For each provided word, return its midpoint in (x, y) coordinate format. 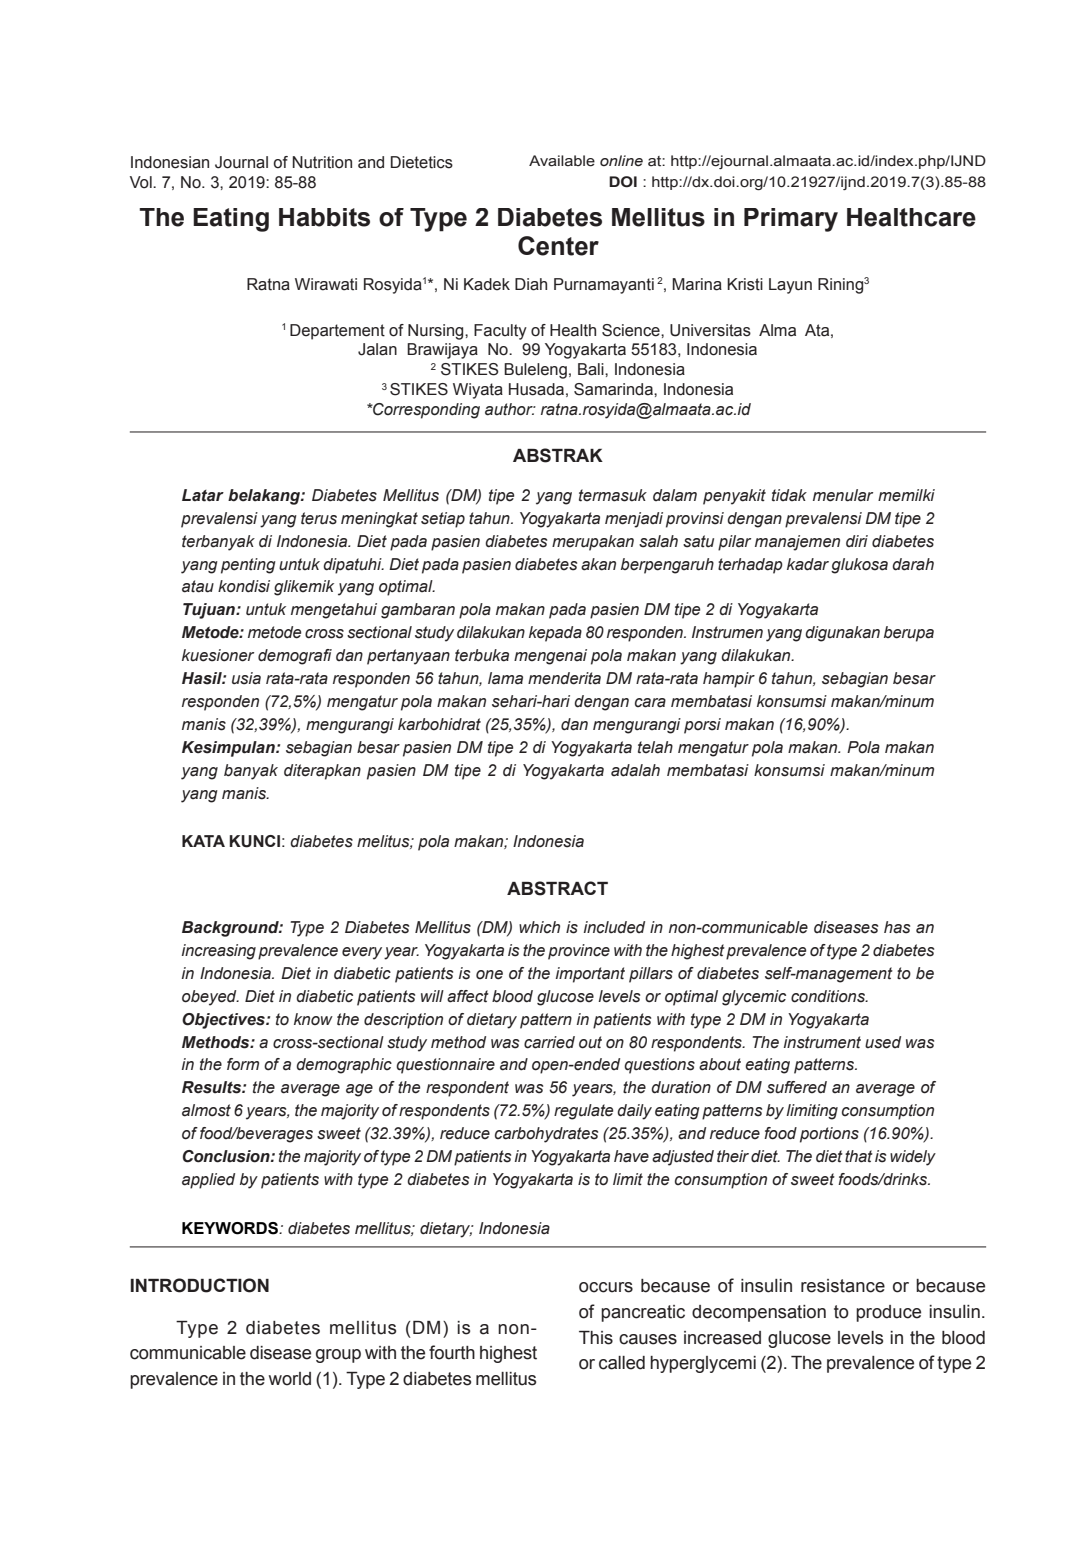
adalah (635, 770)
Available (562, 161)
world (290, 1379)
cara (650, 703)
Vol (142, 182)
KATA (203, 841)
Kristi (745, 284)
